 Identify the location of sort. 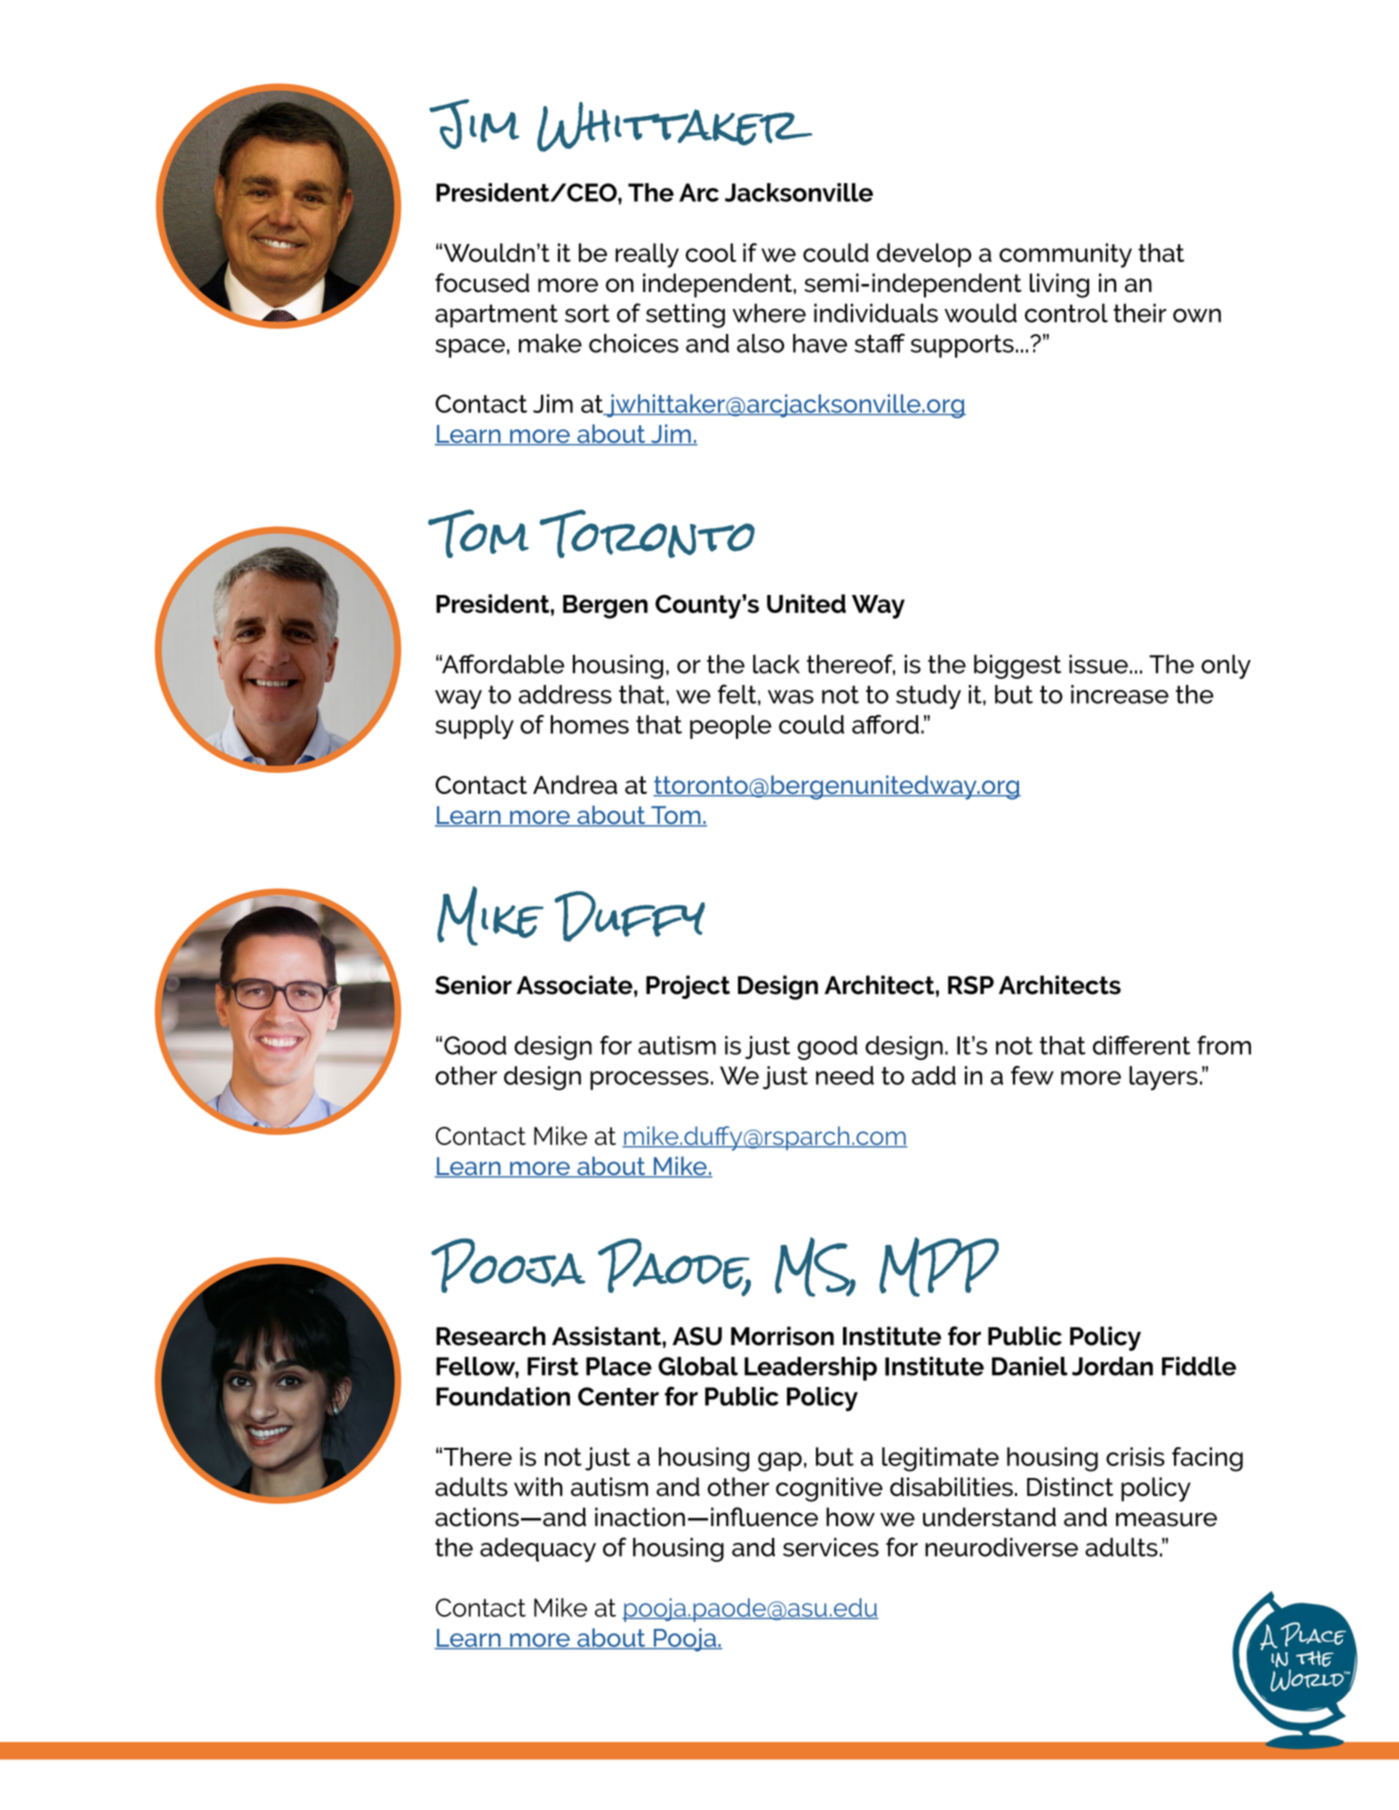
(587, 313).
